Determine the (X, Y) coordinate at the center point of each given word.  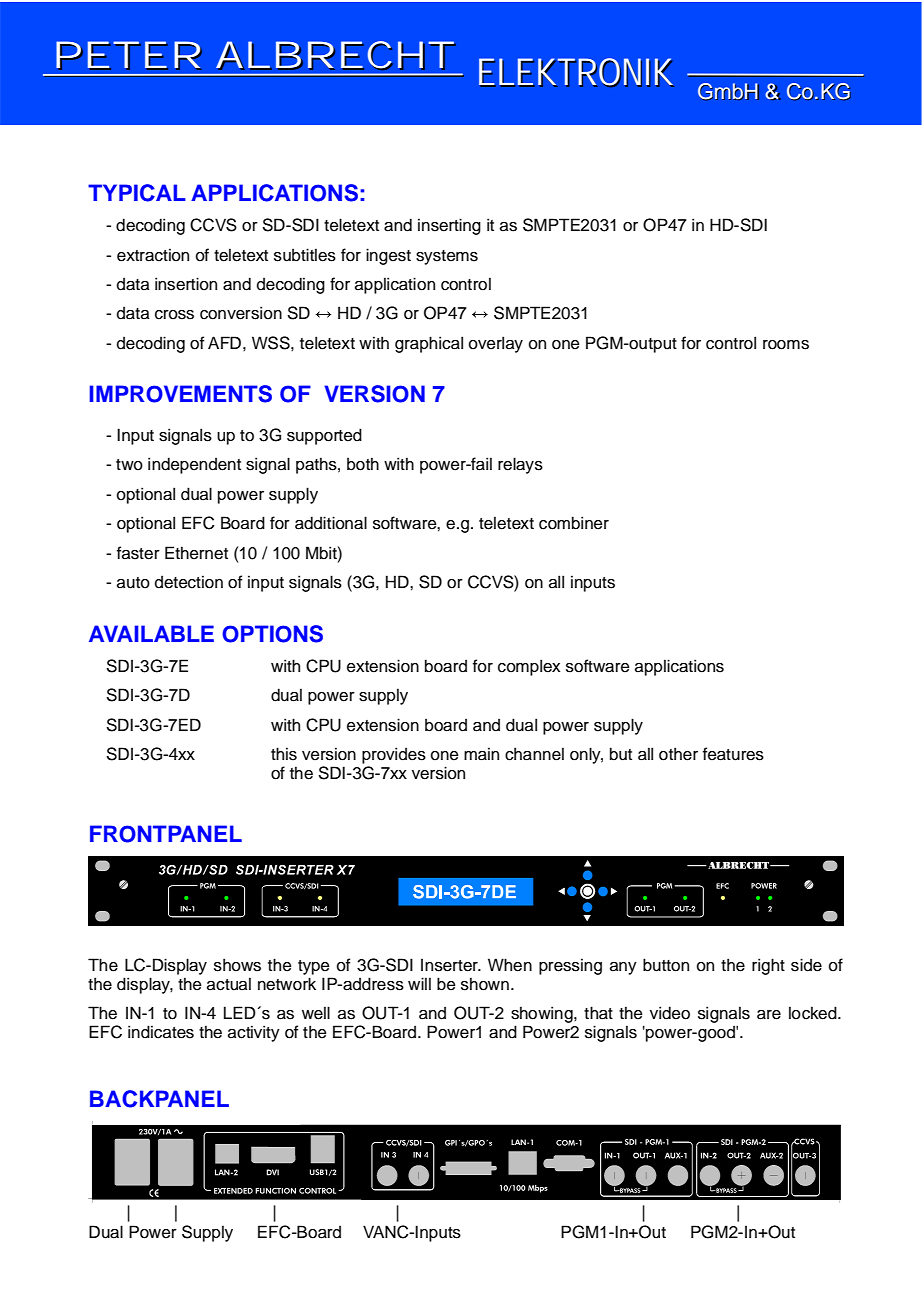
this (284, 754)
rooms (786, 345)
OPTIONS (272, 634)
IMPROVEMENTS (180, 394)
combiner (574, 523)
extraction (153, 255)
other (678, 754)
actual (229, 984)
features (733, 754)
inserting (449, 226)
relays (520, 465)
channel (534, 754)
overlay (496, 344)
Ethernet (196, 553)
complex (529, 667)
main (481, 754)
